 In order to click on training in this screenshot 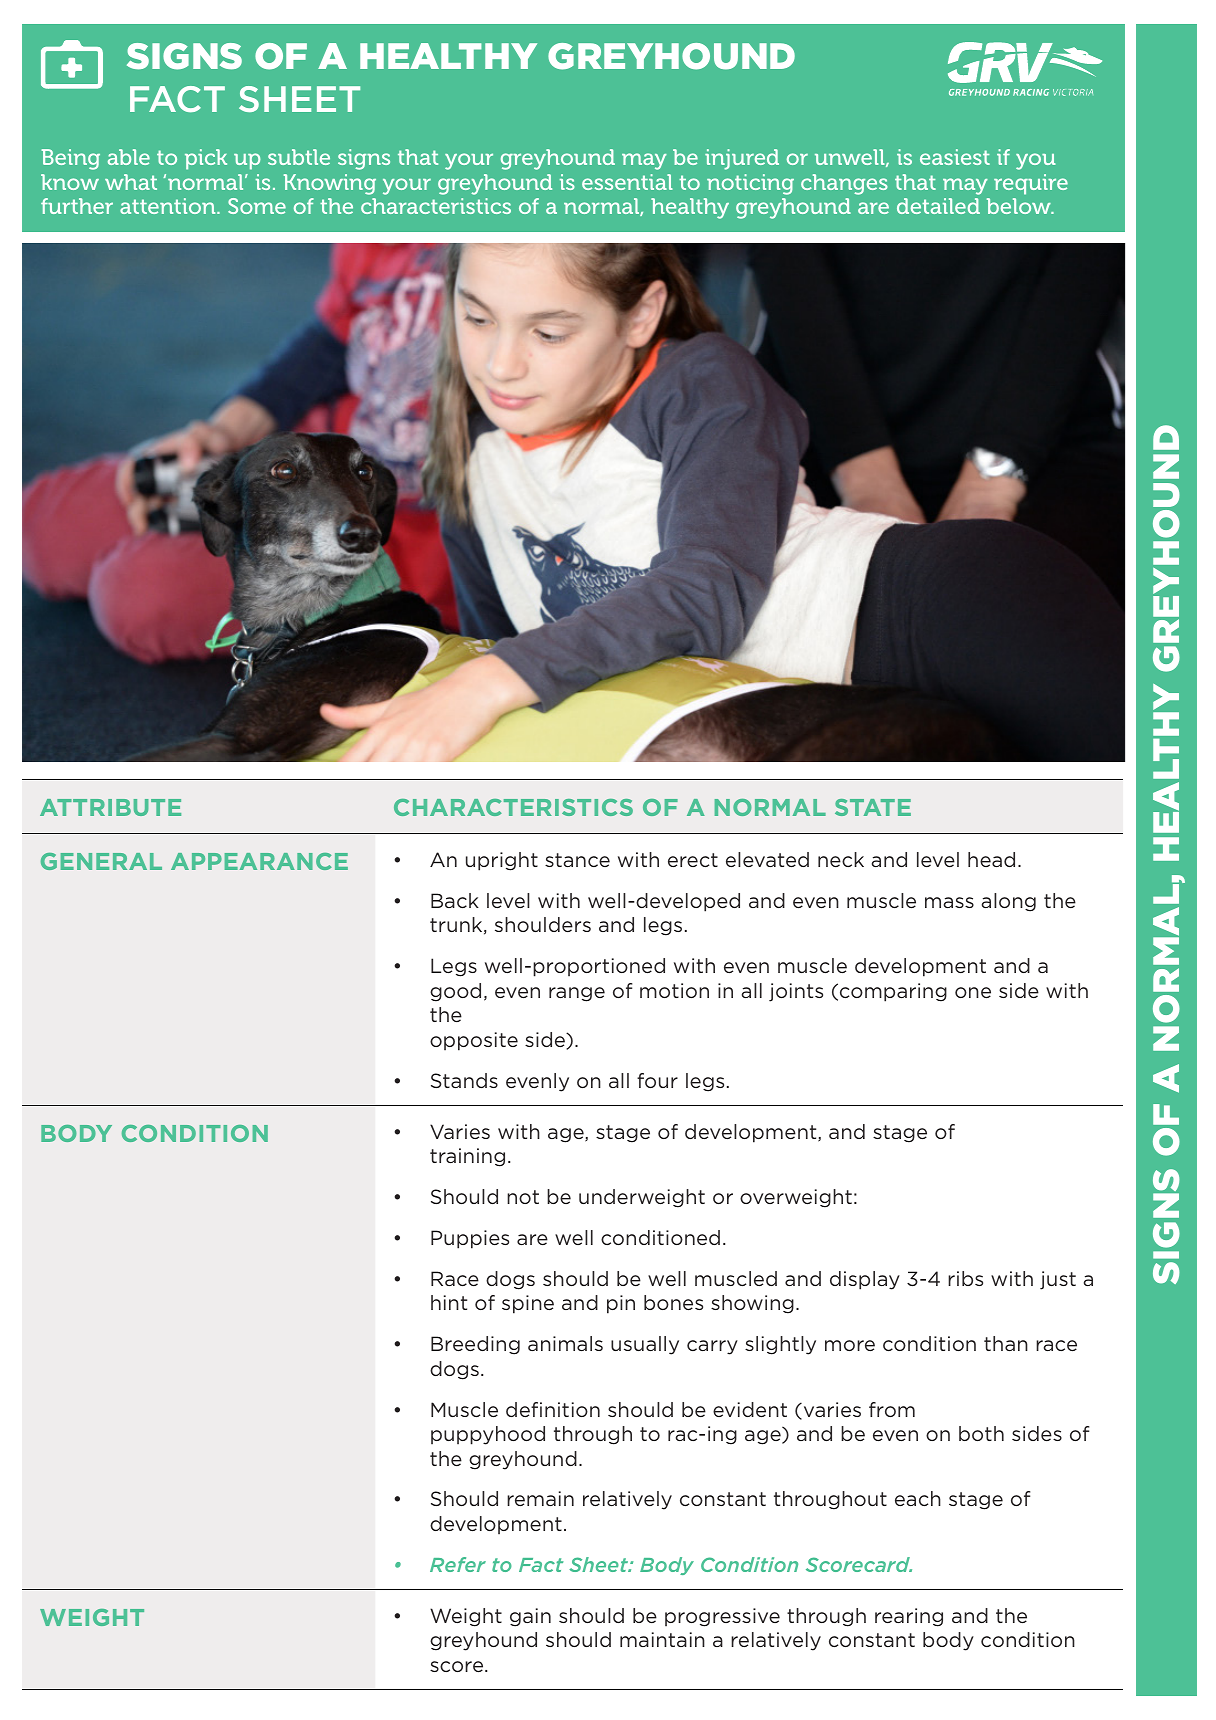, I will do `click(467, 1157)`.
